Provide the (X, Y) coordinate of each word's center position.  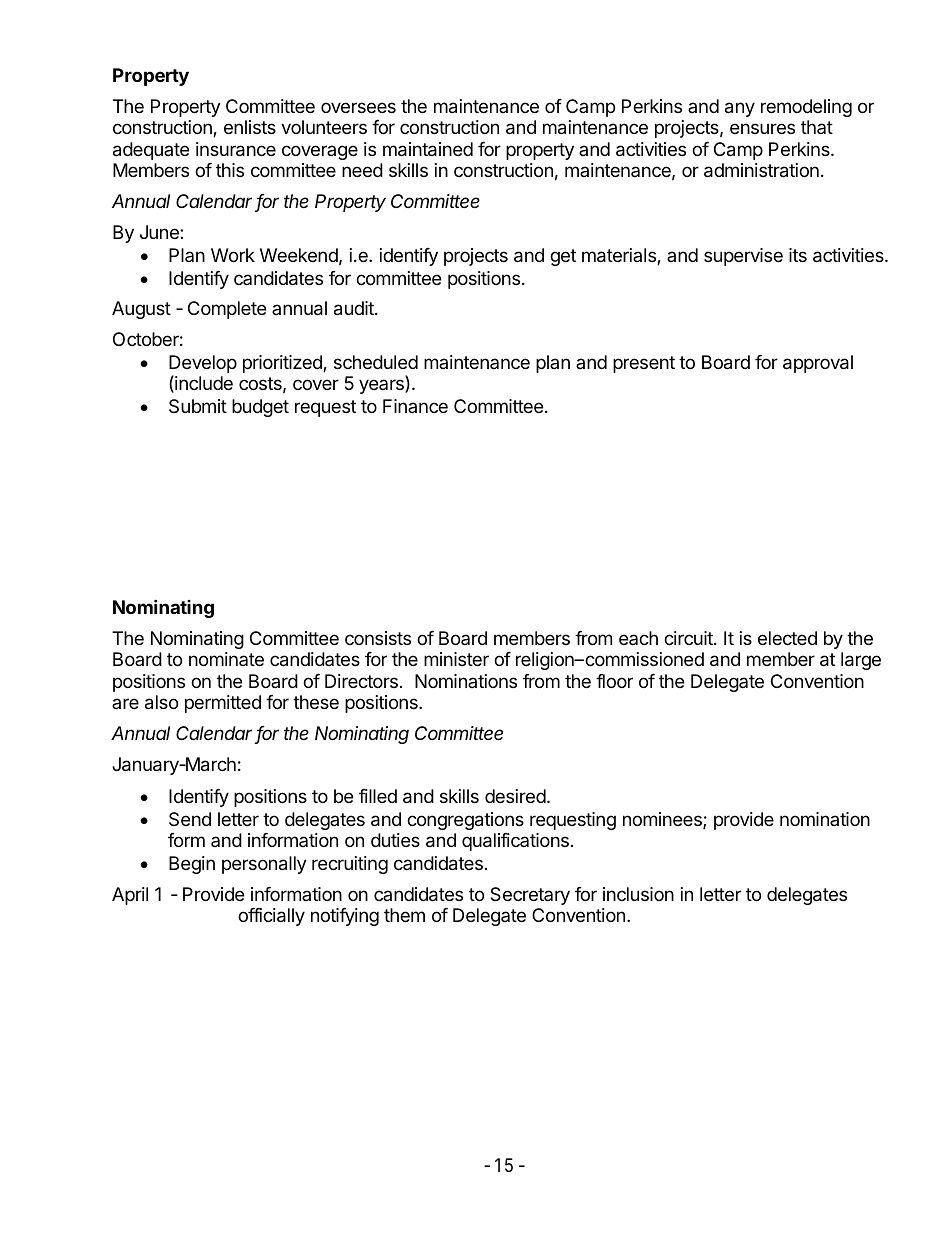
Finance (415, 406)
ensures (762, 128)
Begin (192, 865)
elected (787, 638)
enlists (250, 127)
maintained (428, 149)
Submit (198, 406)
